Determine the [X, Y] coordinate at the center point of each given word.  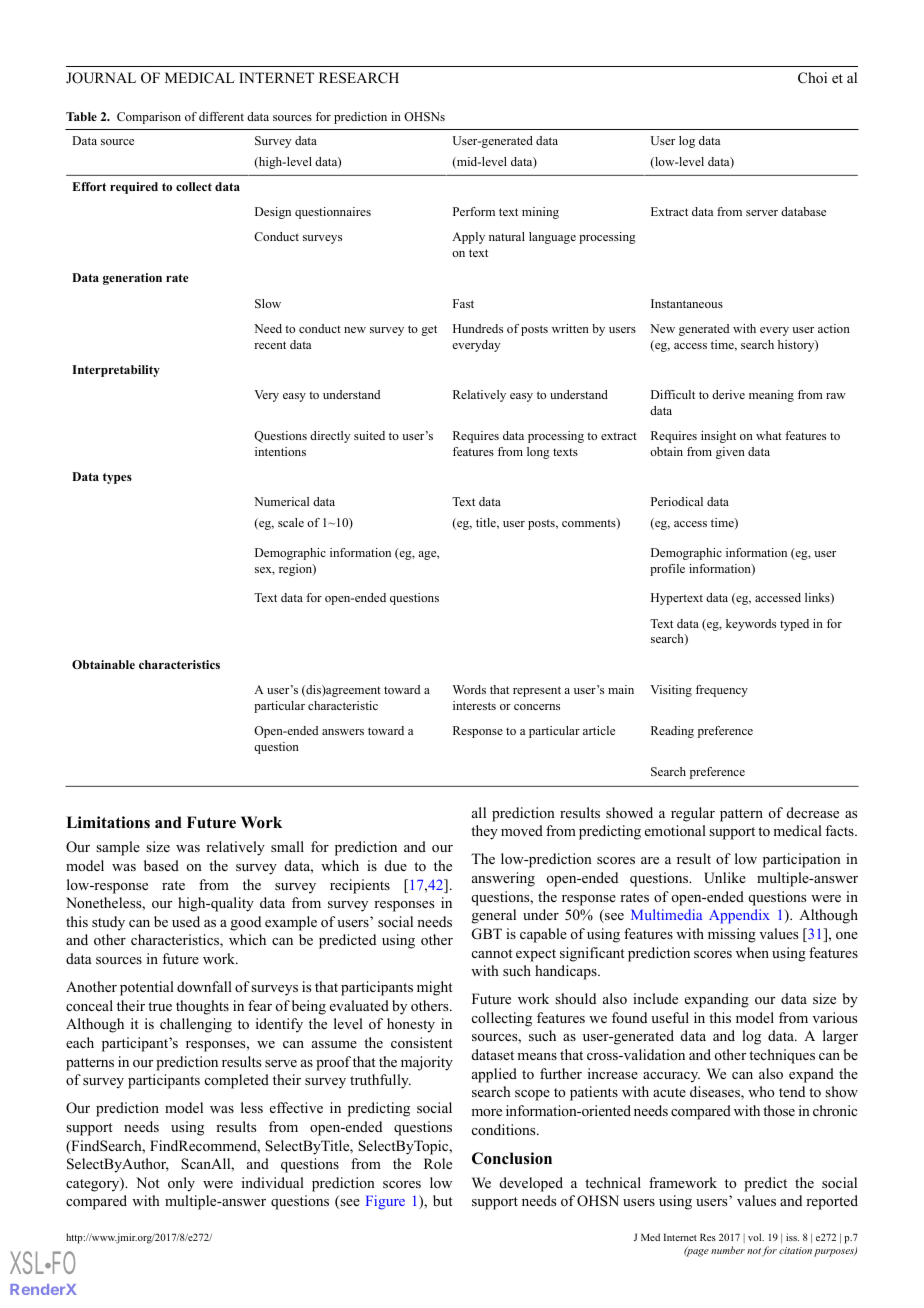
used [186, 921]
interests [474, 705]
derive [728, 394]
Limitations [108, 822]
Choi [812, 78]
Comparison [149, 118]
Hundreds [478, 328]
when [752, 952]
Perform [474, 211]
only [181, 1184]
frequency [722, 691]
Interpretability [116, 371]
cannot [492, 953]
